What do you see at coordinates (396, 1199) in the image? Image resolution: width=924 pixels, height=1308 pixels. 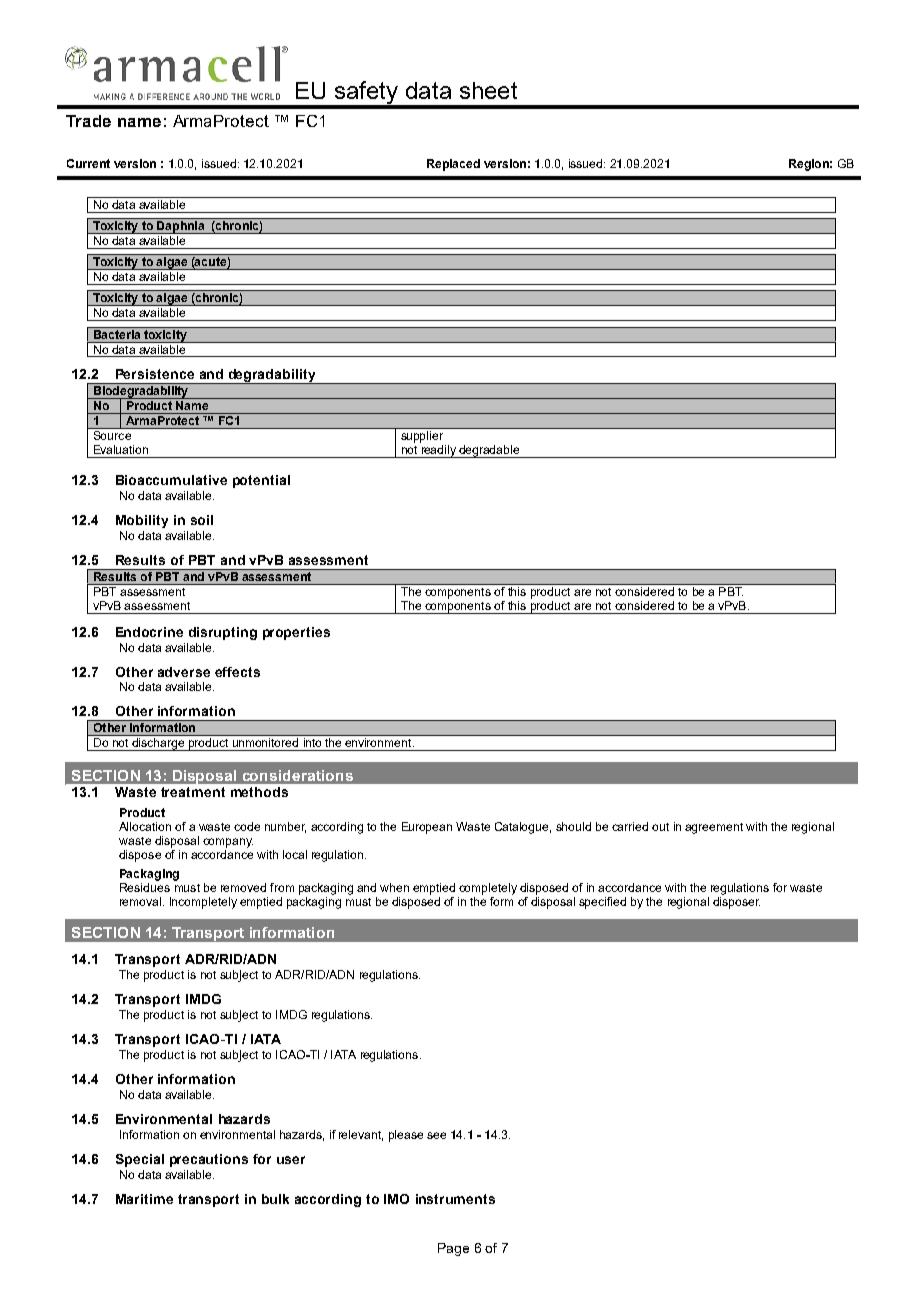 I see `IMO` at bounding box center [396, 1199].
